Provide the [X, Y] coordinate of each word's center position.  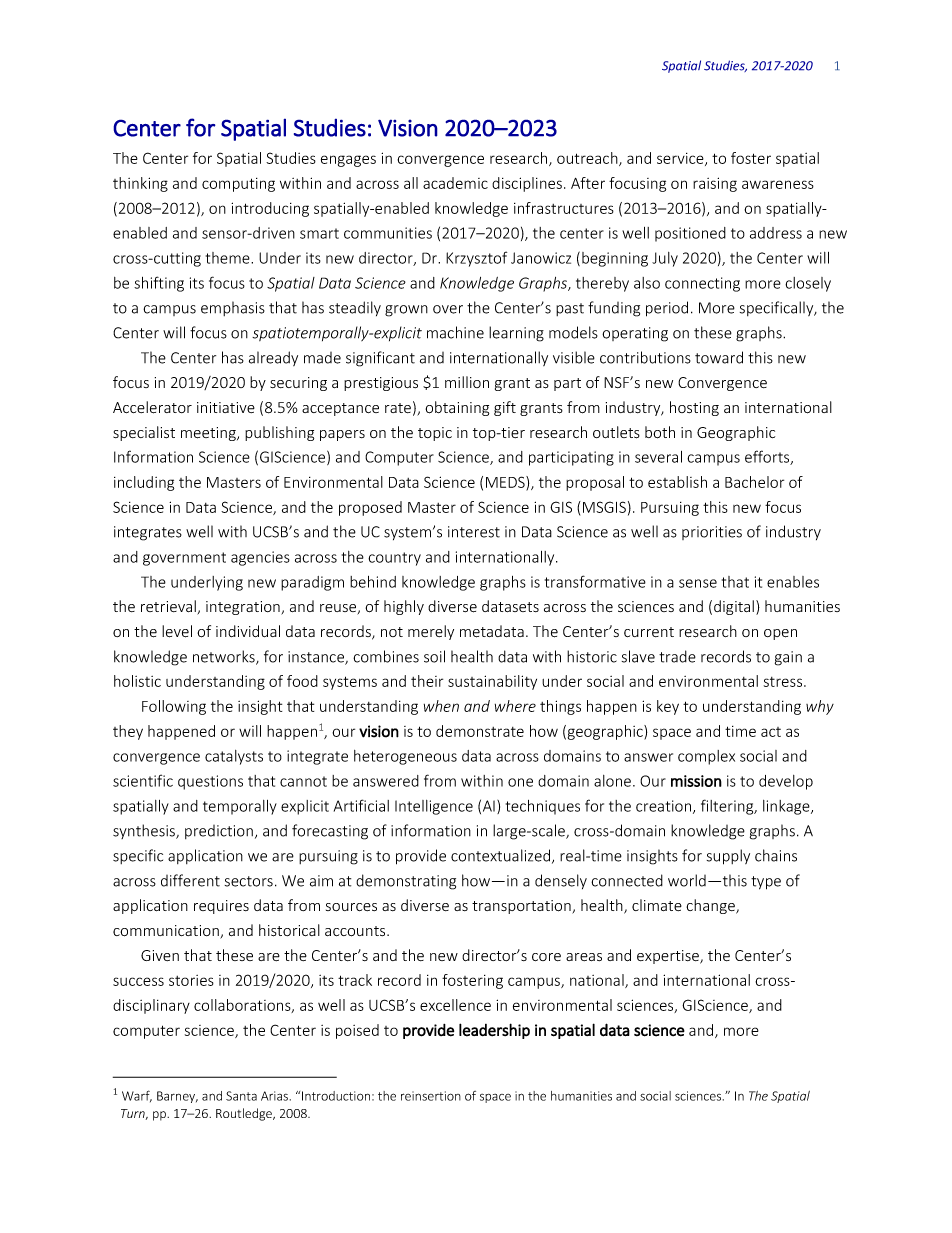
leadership [494, 1031]
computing [238, 185]
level [177, 631]
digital [734, 607]
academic [455, 183]
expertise [669, 957]
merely [431, 632]
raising [715, 184]
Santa [241, 1096]
